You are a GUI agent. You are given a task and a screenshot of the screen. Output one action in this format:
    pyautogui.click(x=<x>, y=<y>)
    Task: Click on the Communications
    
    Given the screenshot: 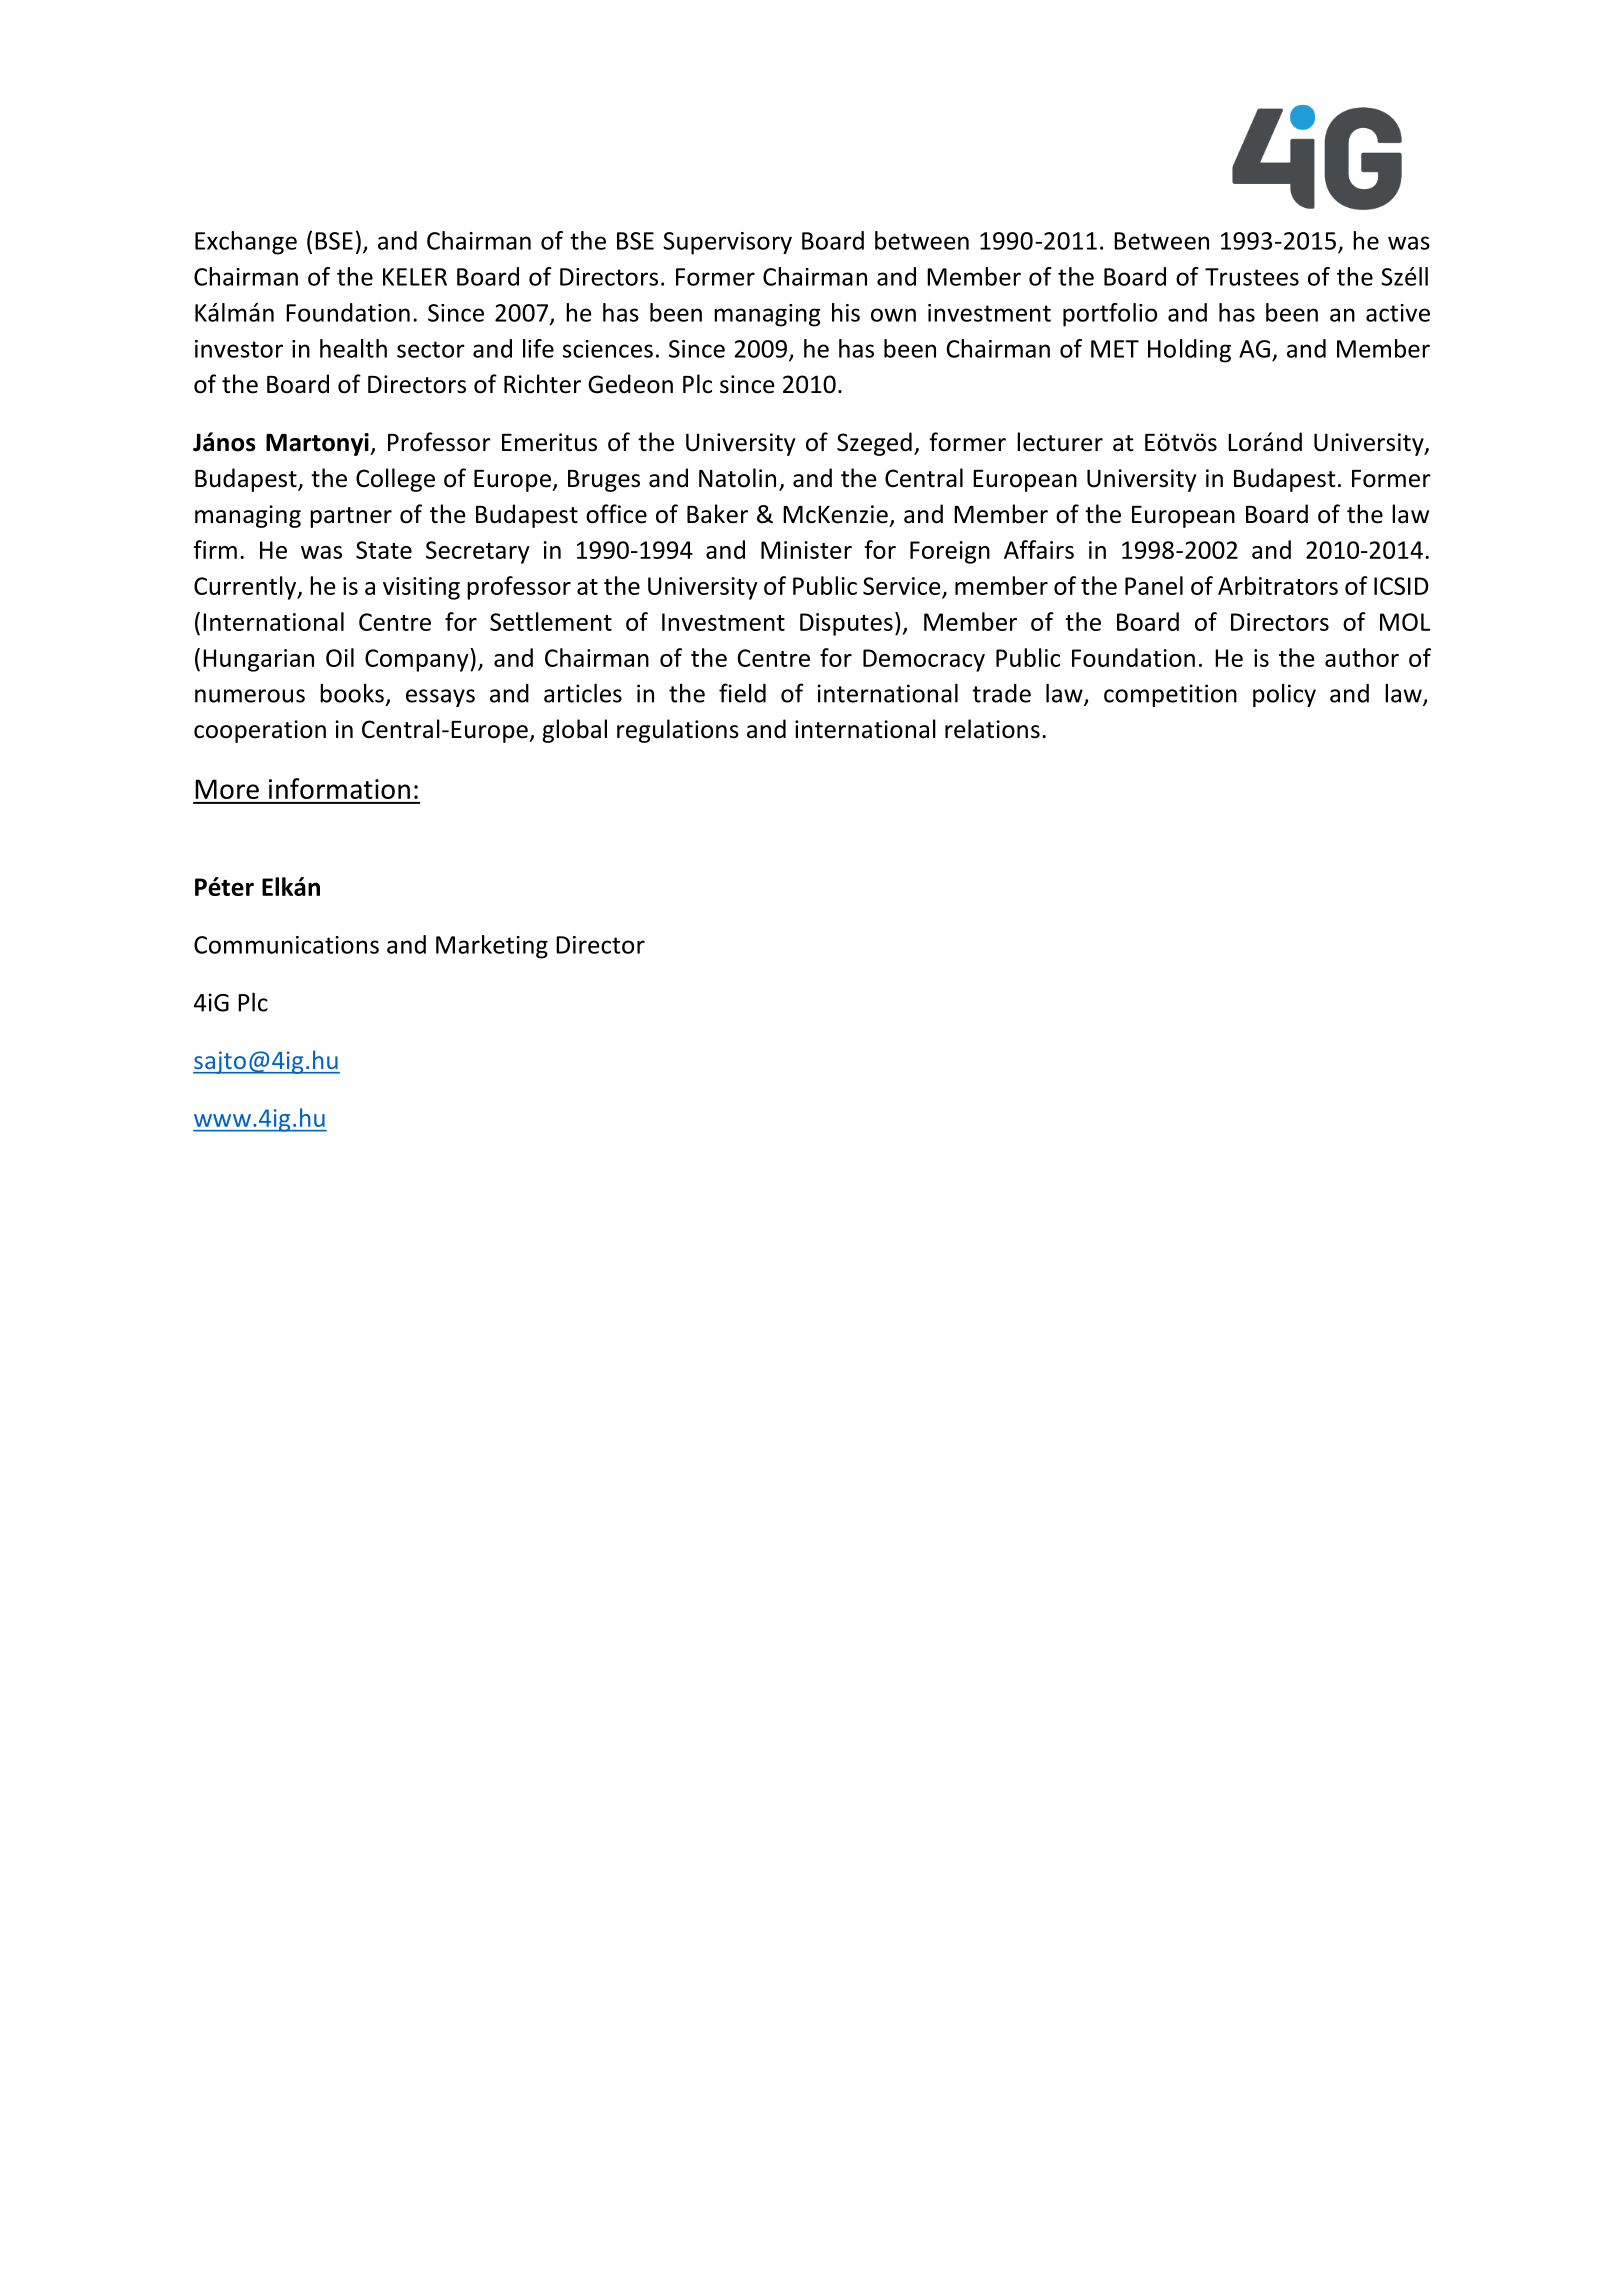 What is the action you would take?
    pyautogui.click(x=286, y=945)
